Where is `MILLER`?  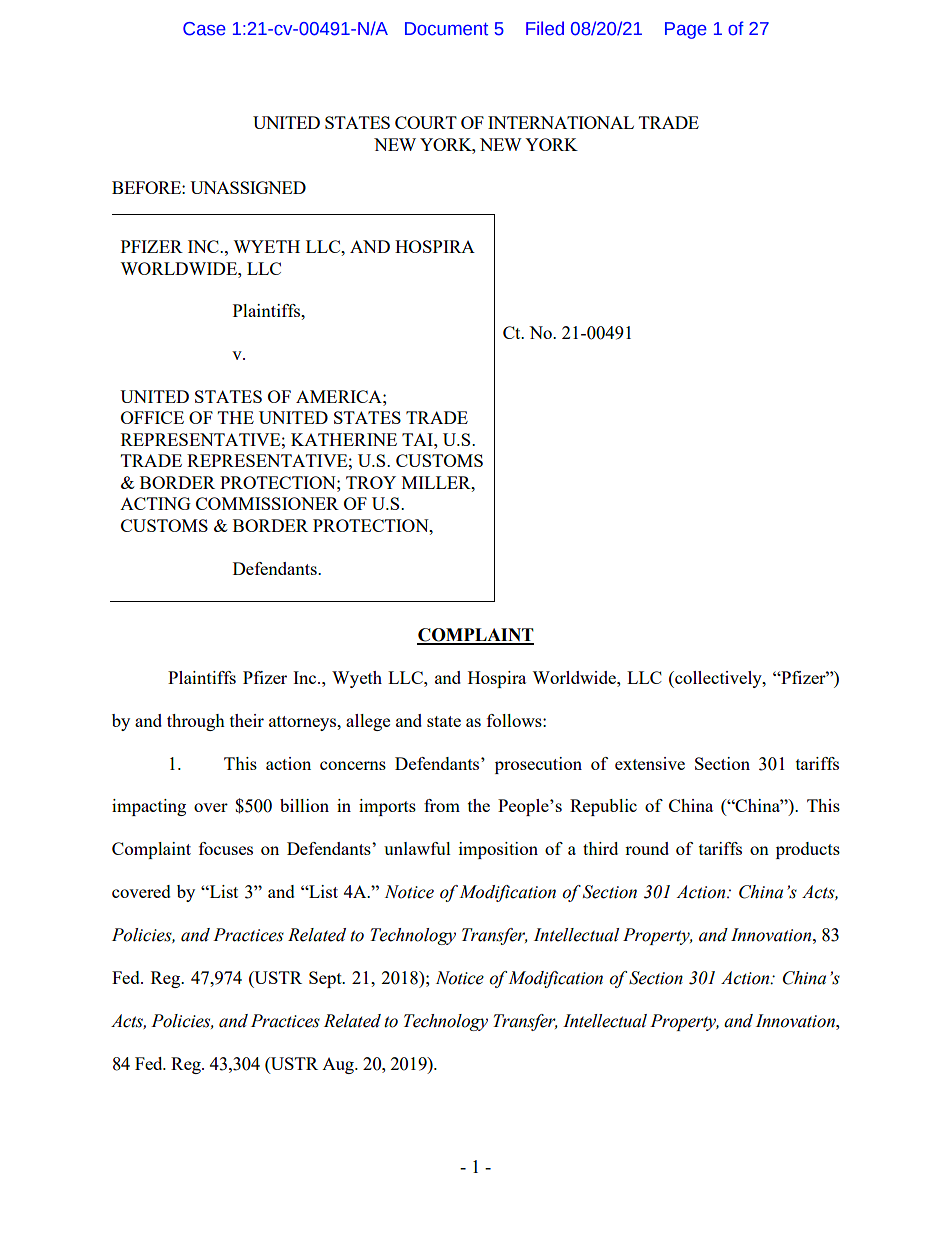
MILLER is located at coordinates (437, 482).
